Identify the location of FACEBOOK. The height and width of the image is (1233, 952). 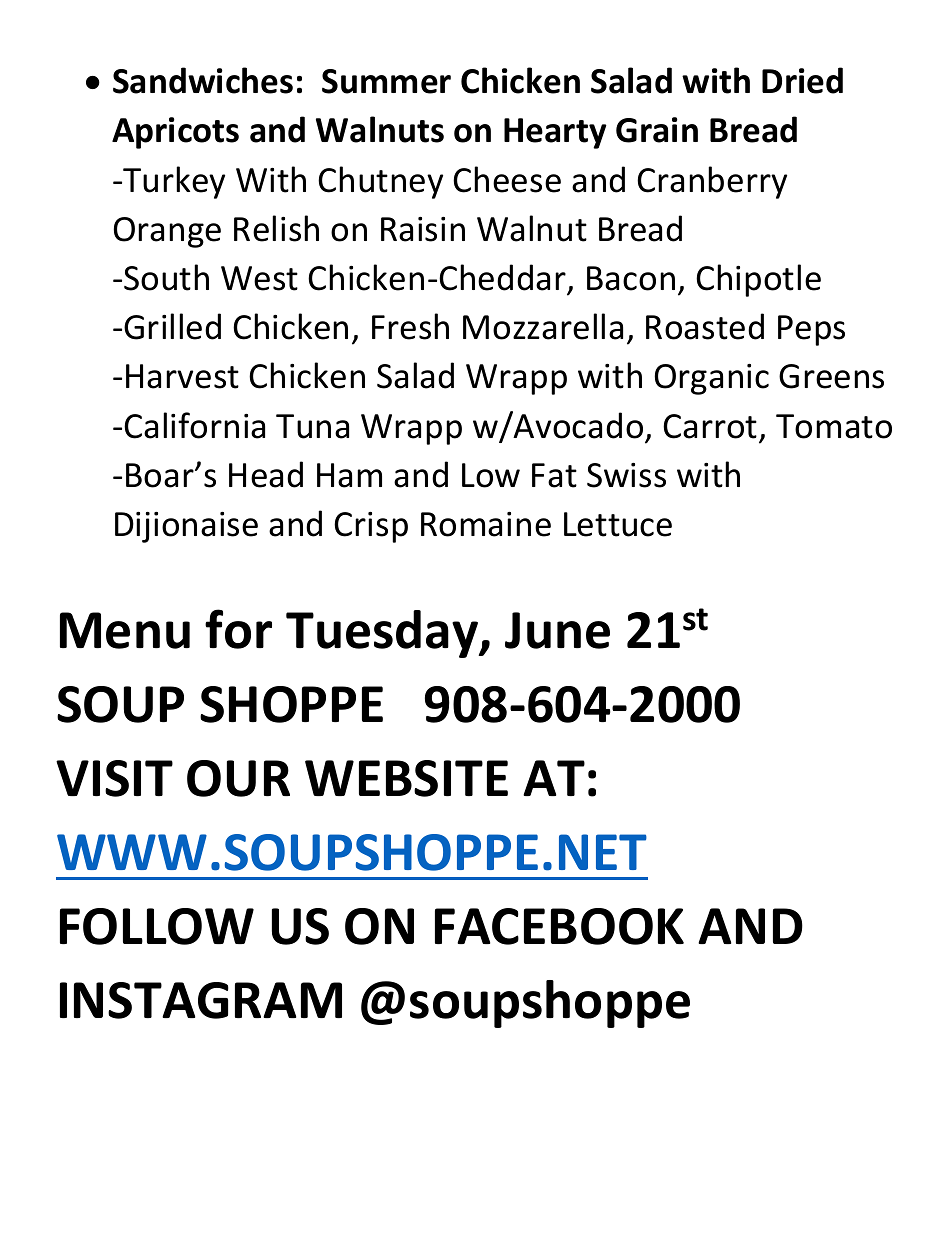
(559, 926).
